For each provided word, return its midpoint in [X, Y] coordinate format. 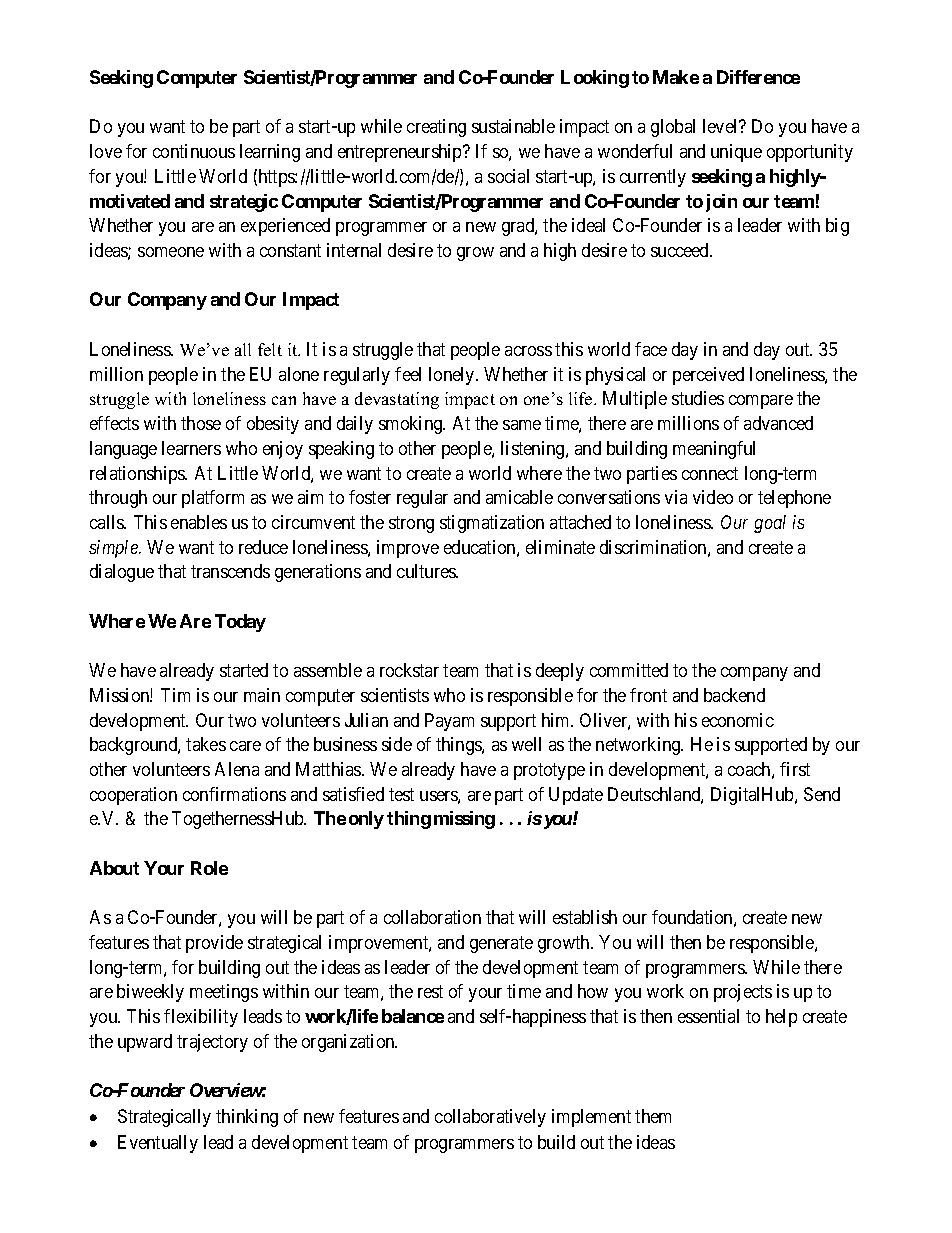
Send [822, 794]
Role [209, 868]
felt [270, 349]
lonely [453, 376]
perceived [708, 376]
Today [240, 623]
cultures [427, 571]
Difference [758, 77]
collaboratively [490, 1118]
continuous [194, 151]
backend [734, 695]
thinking [247, 1118]
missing [464, 820]
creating [436, 128]
